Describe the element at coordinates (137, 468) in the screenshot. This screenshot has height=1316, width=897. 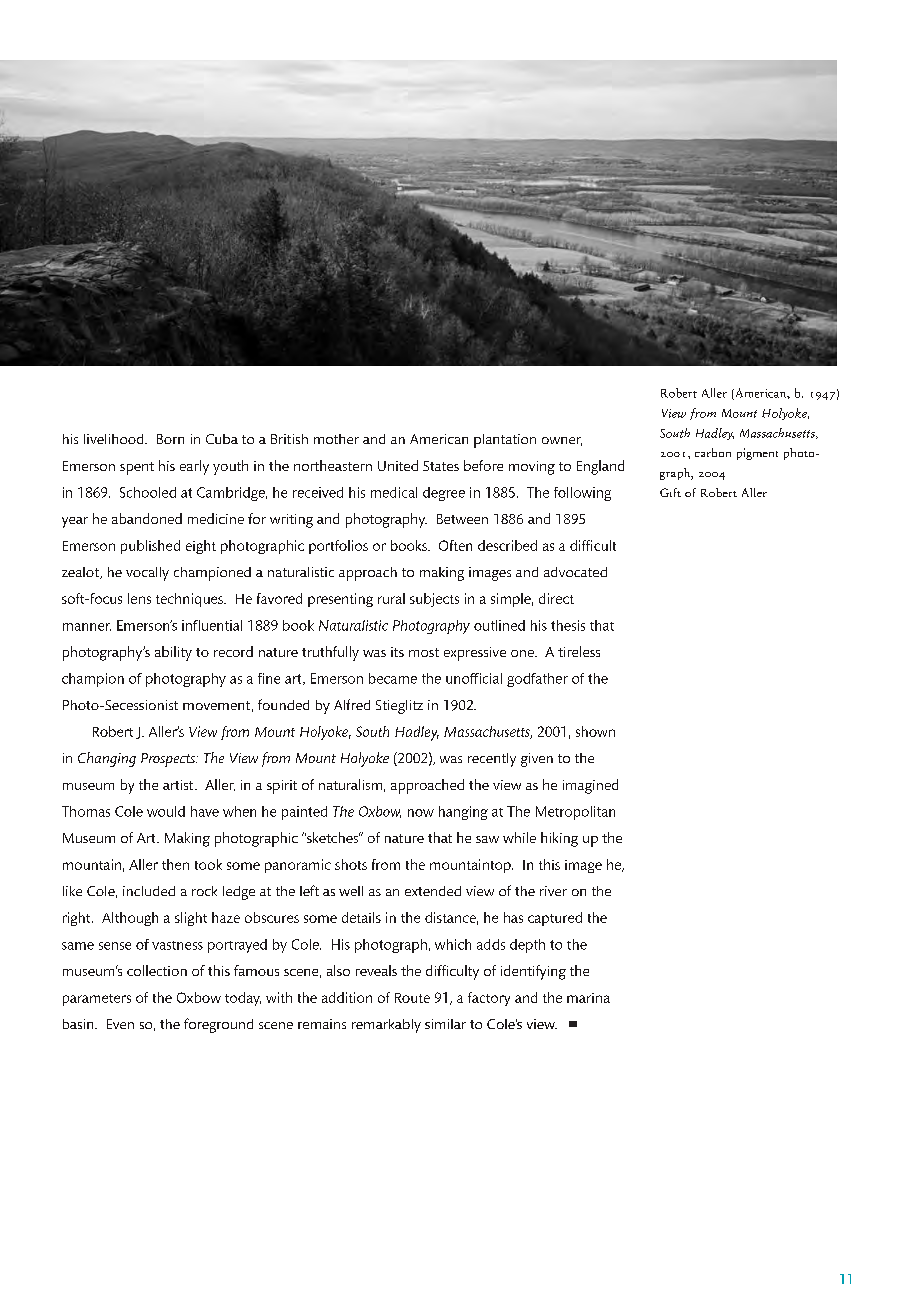
I see `spent` at that location.
